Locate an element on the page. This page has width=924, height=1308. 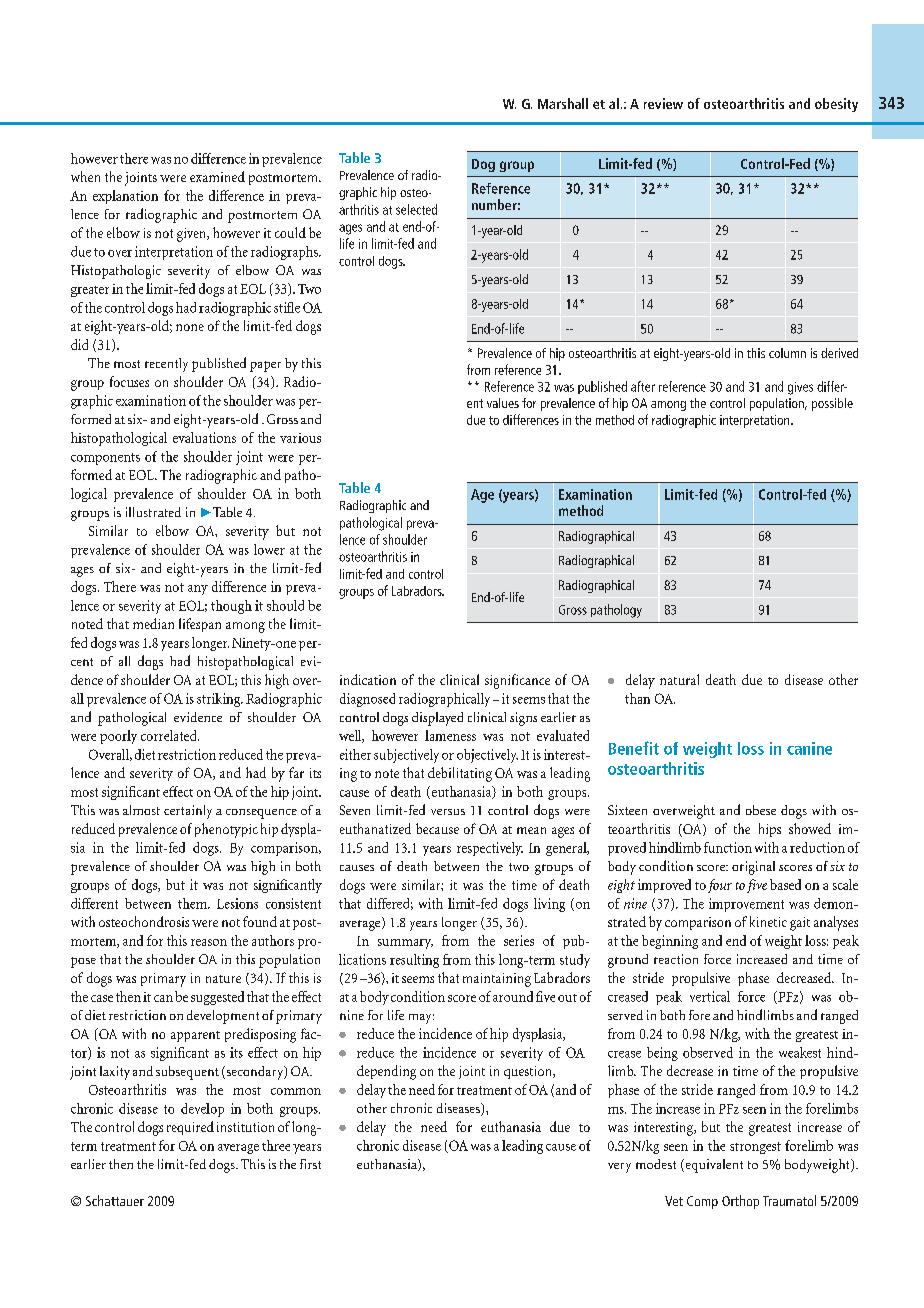
possible is located at coordinates (832, 404).
